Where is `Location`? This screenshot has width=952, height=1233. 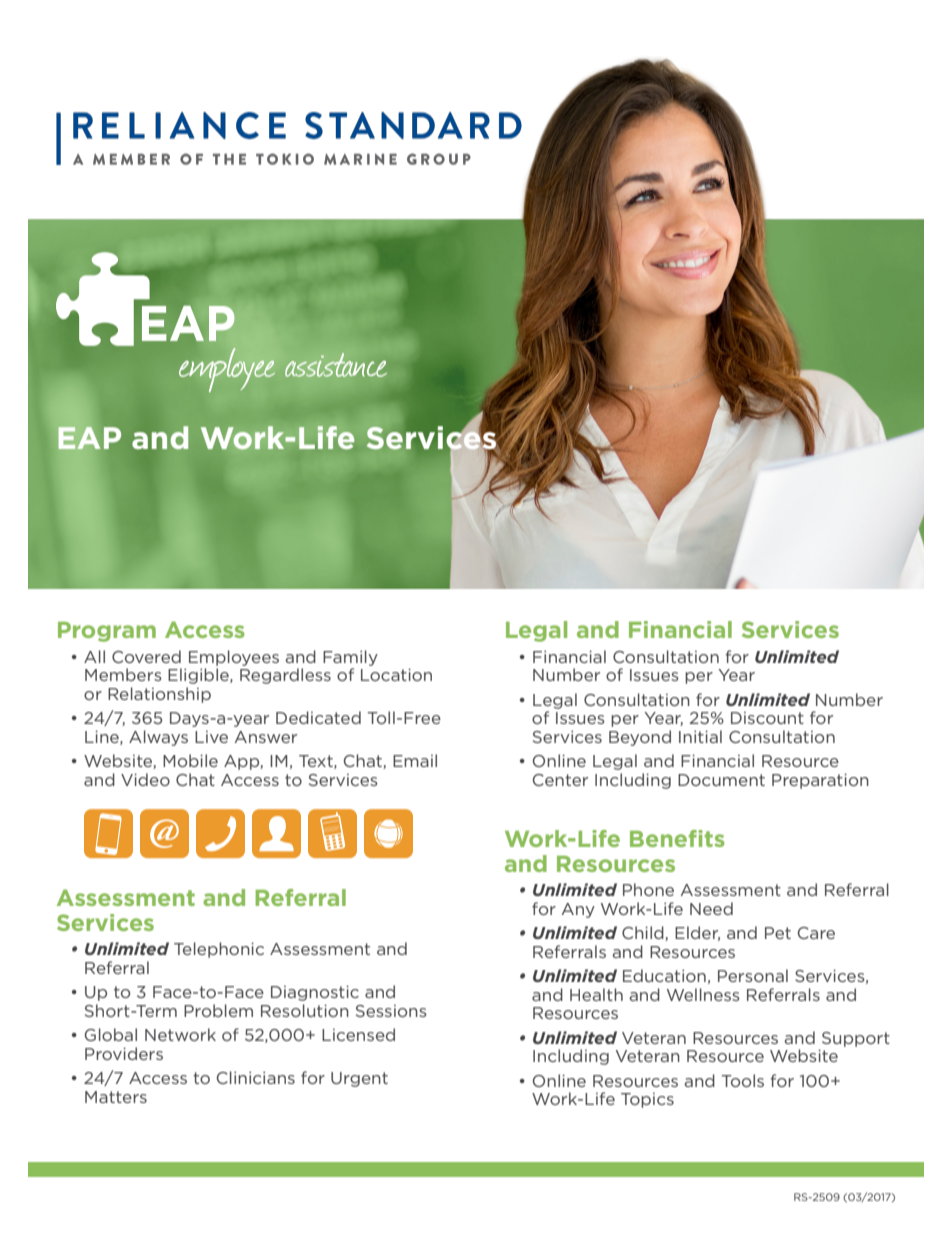 Location is located at coordinates (396, 674).
